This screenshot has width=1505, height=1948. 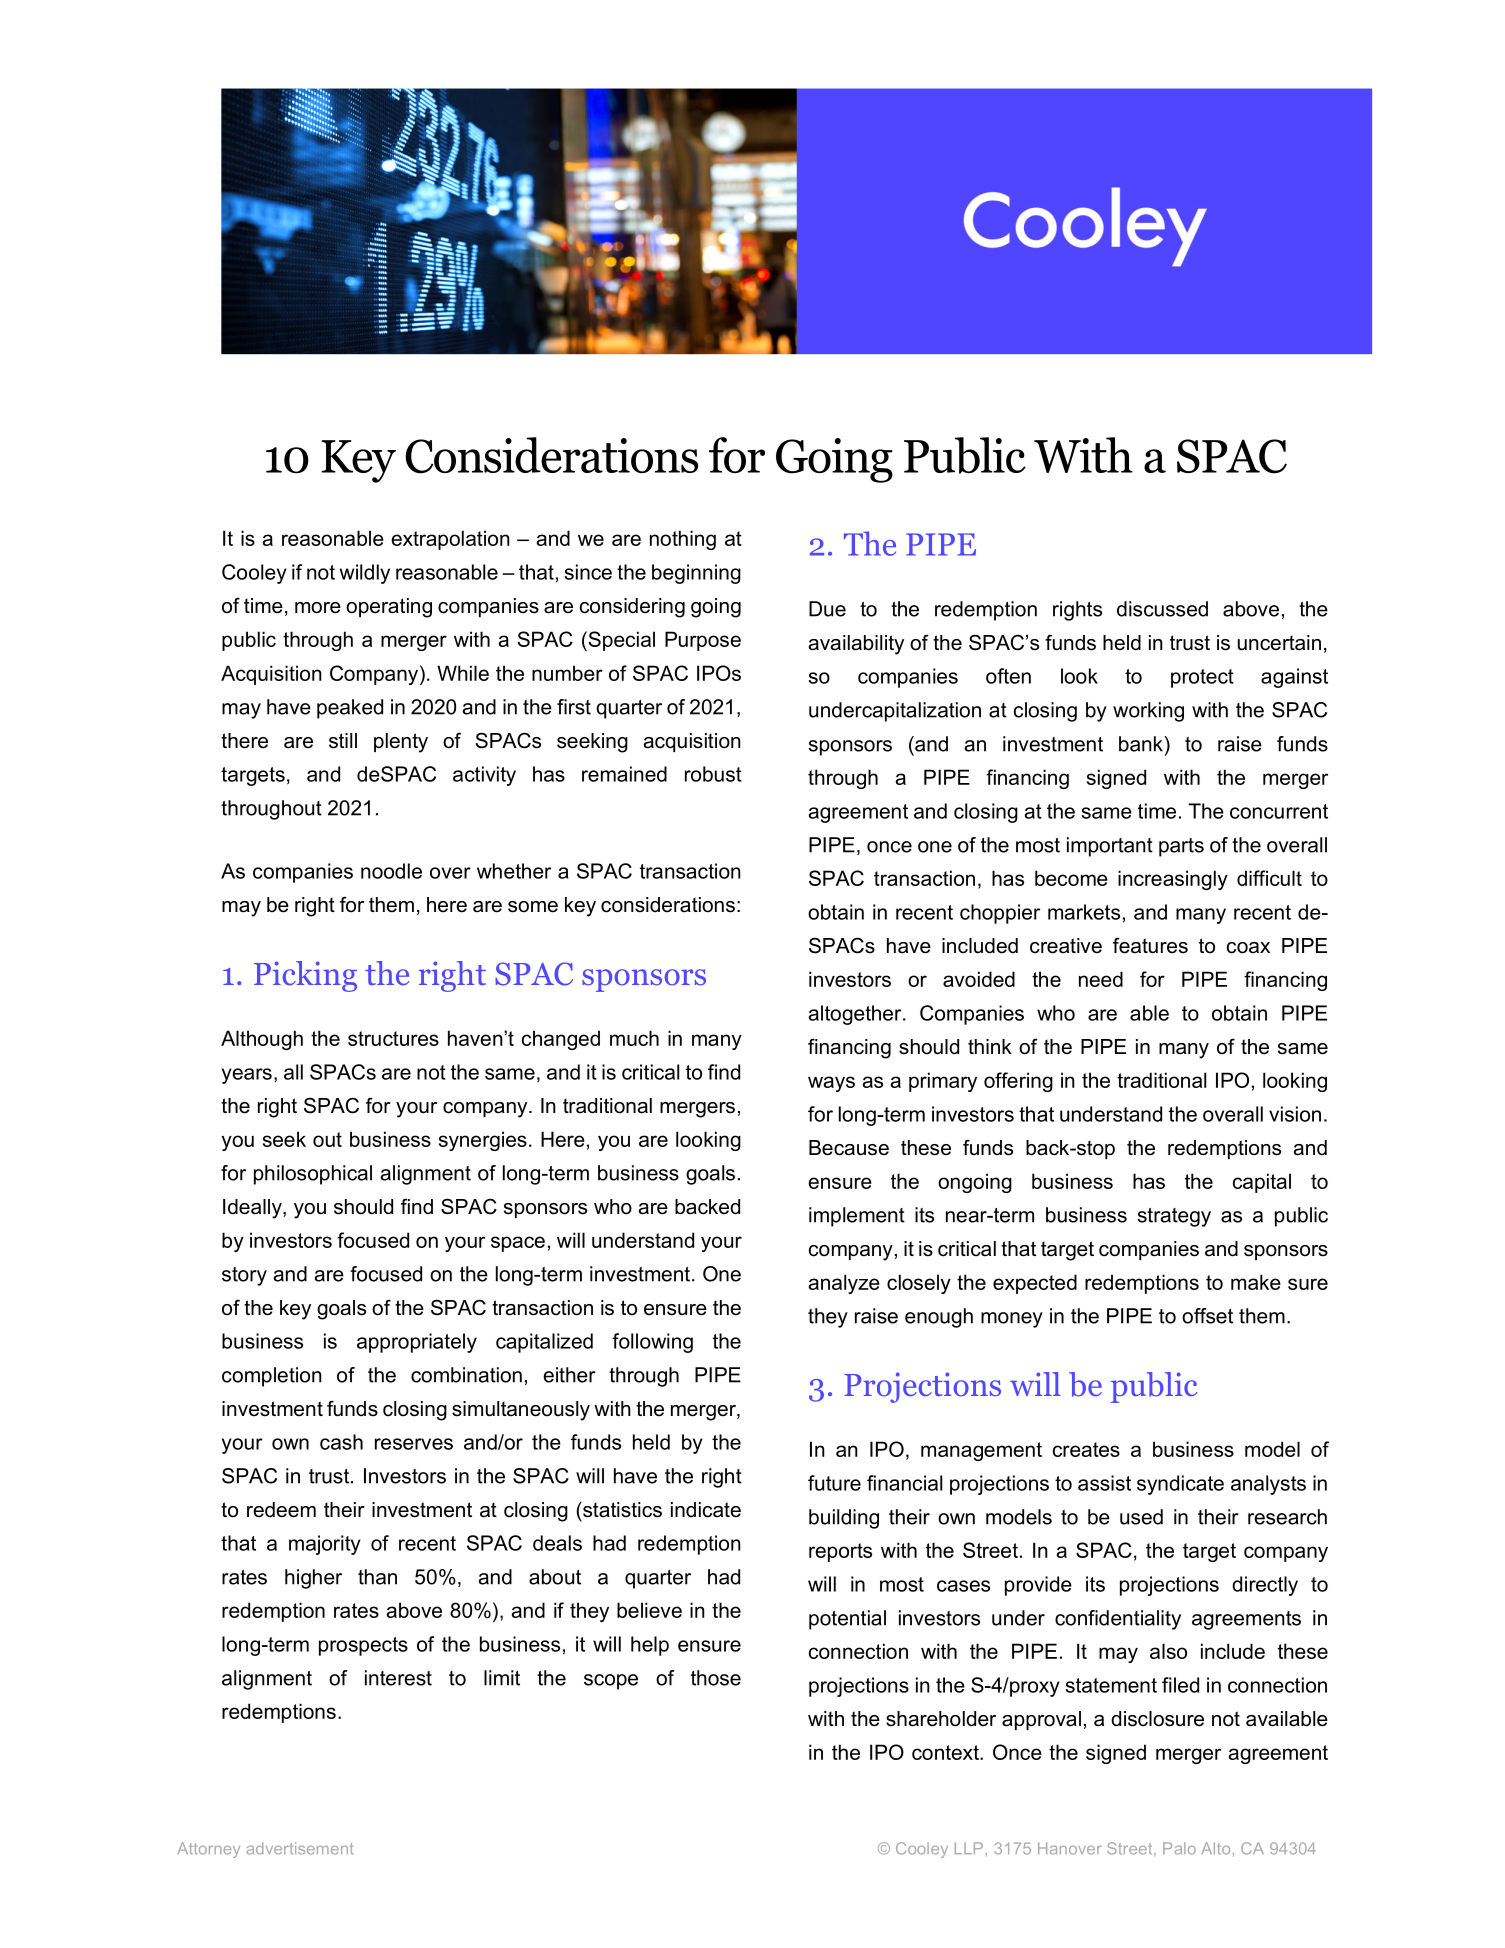 I want to click on Picking, so click(x=305, y=976).
